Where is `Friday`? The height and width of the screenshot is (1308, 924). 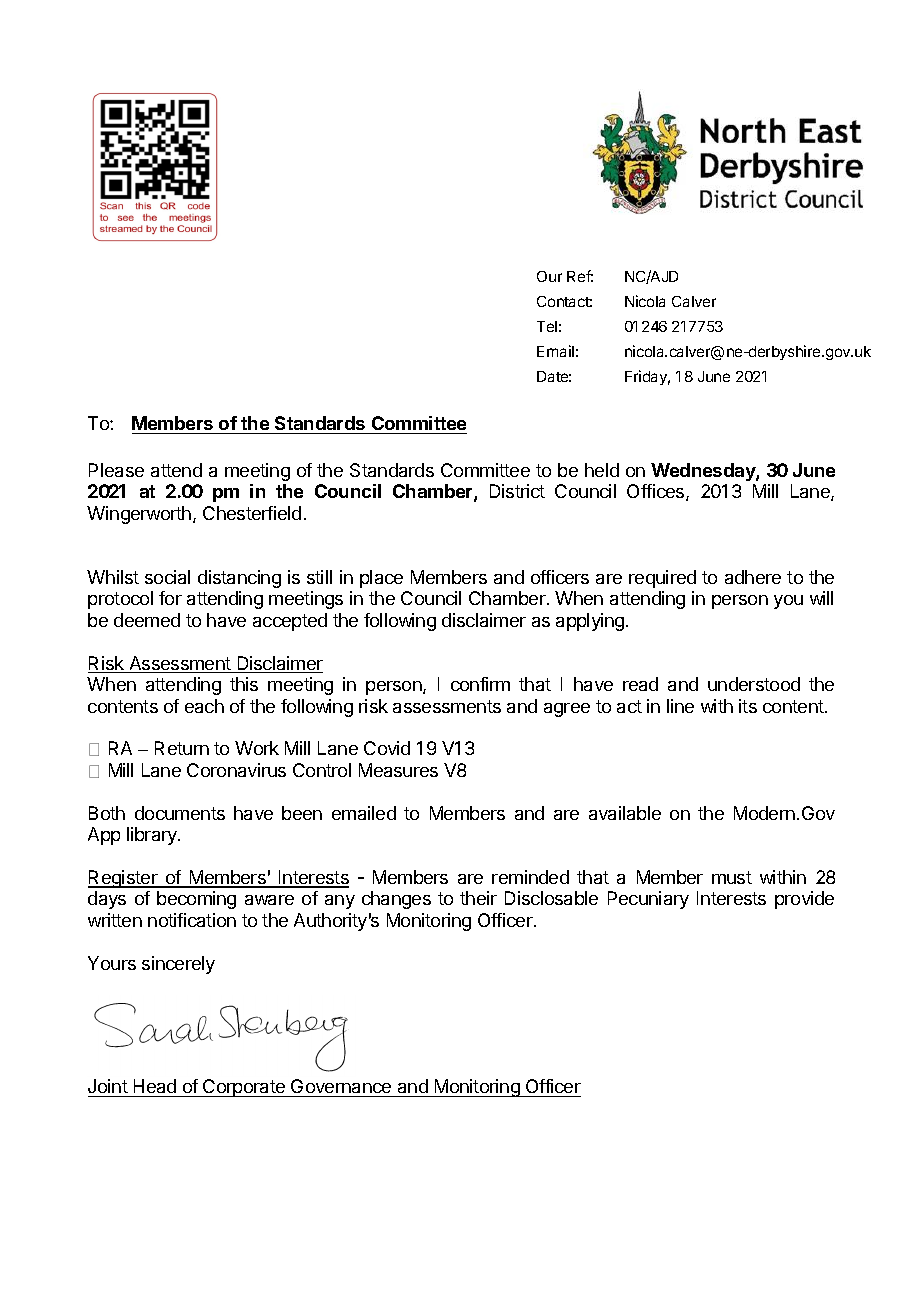
Friday is located at coordinates (647, 377).
